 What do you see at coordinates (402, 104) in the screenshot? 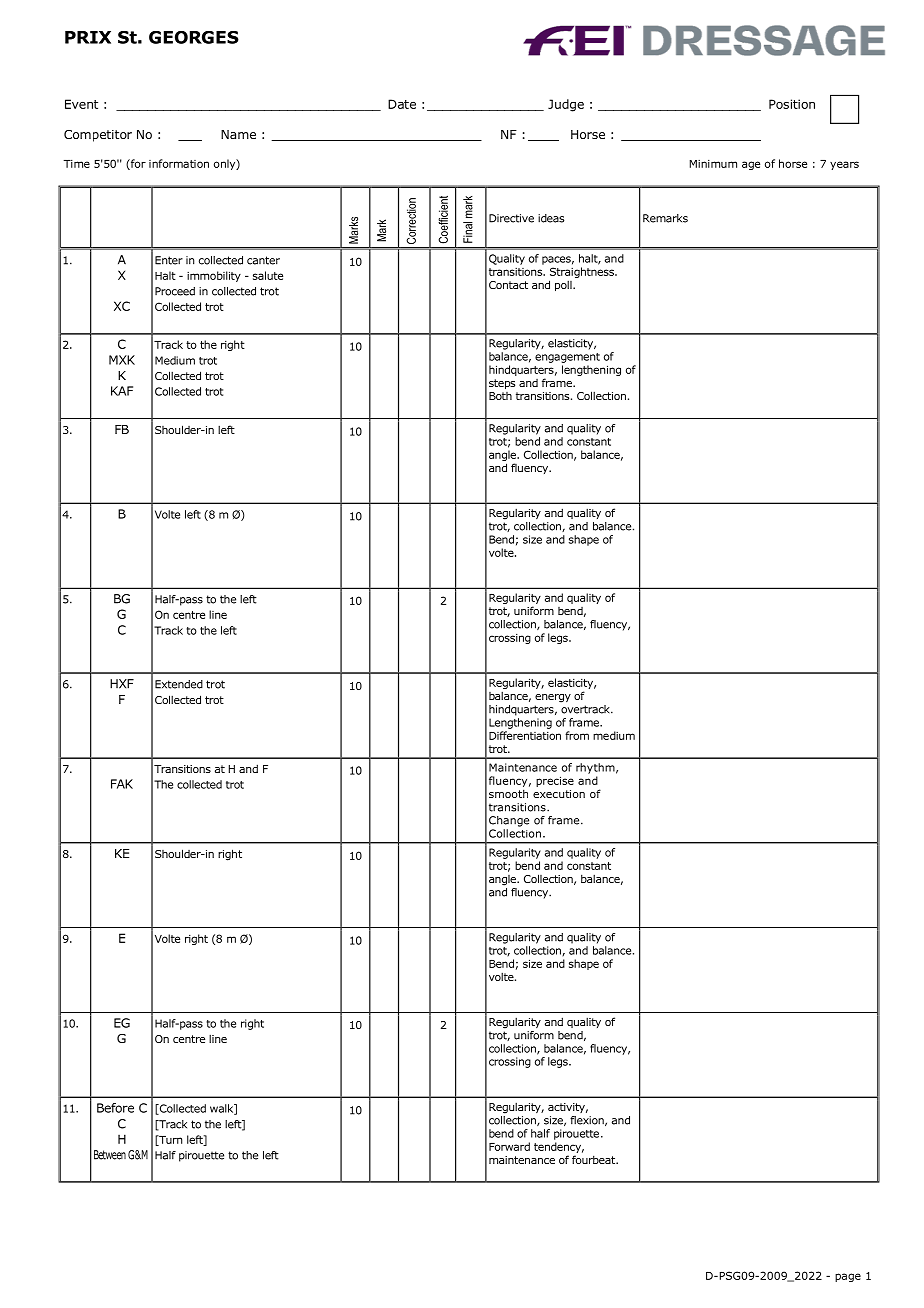
I see `Date` at bounding box center [402, 104].
